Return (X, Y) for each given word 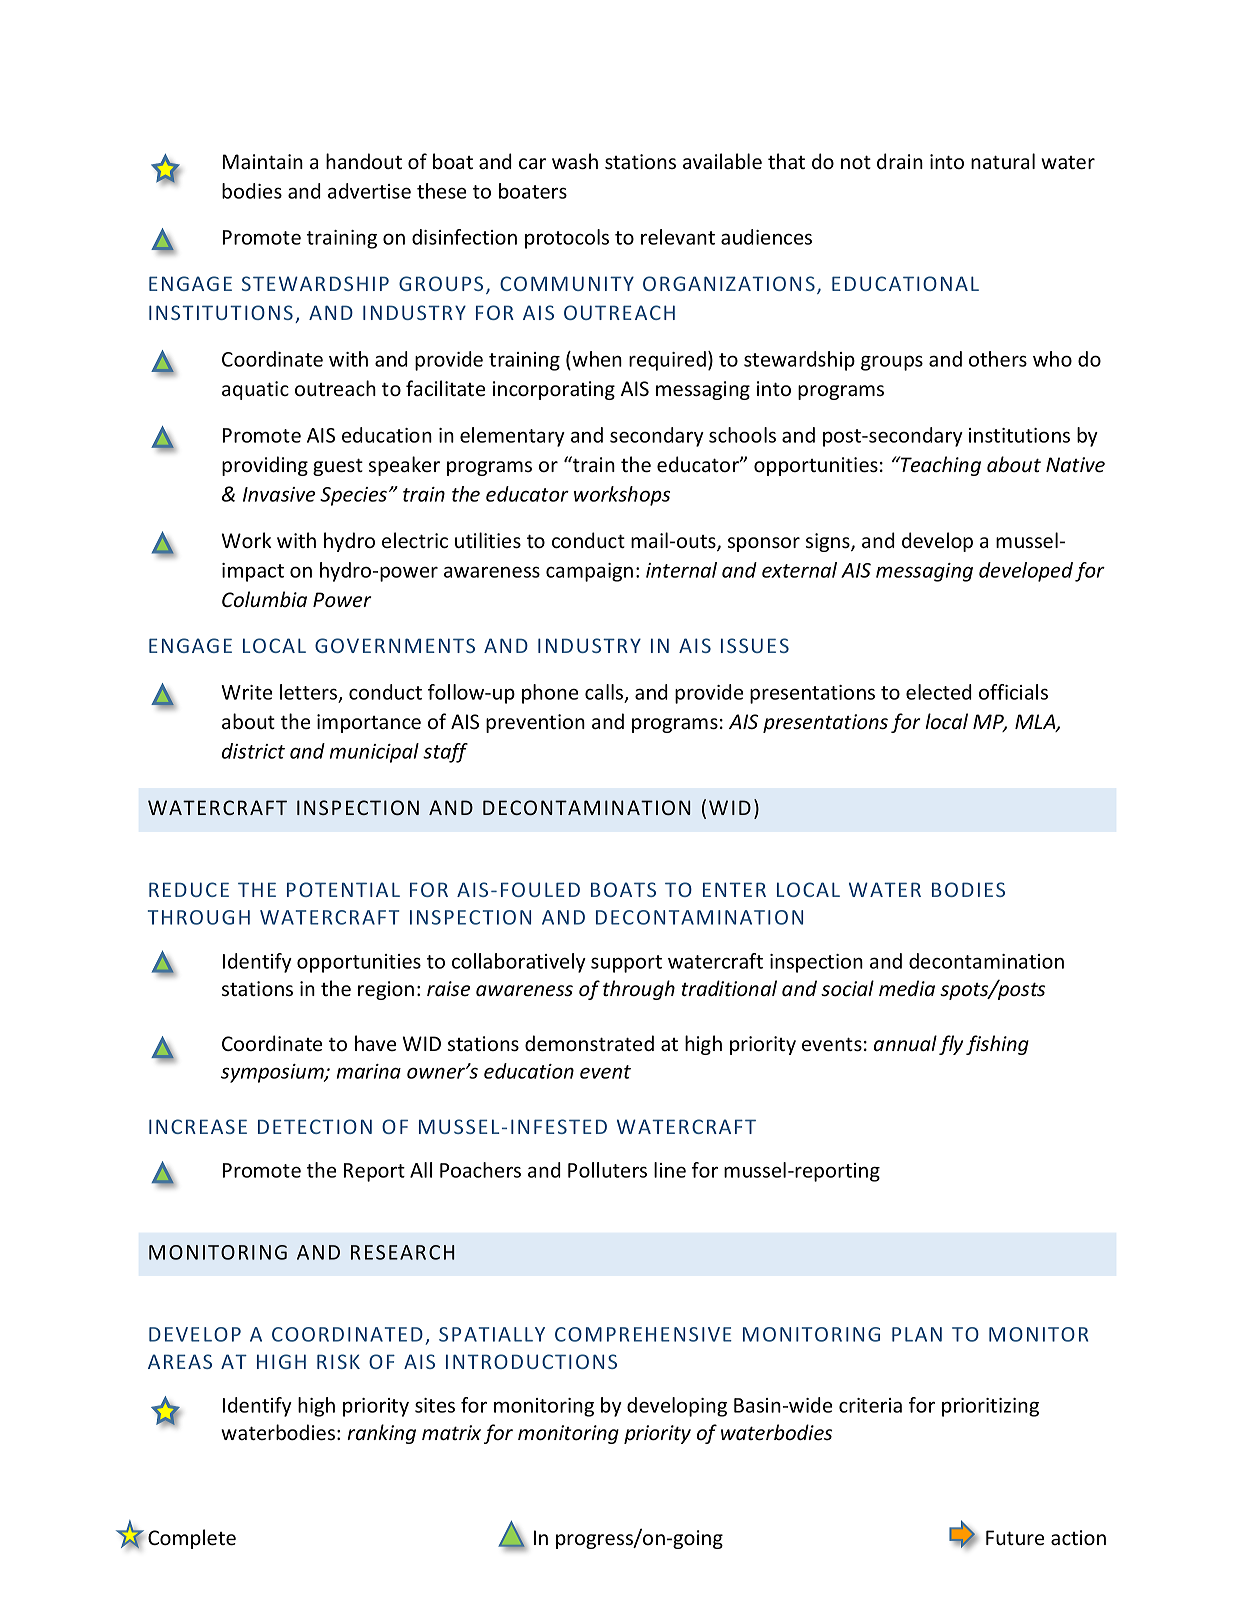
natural (1003, 161)
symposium (273, 1073)
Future (1015, 1537)
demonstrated (589, 1043)
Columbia (264, 599)
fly (951, 1045)
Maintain (263, 161)
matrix (451, 1432)
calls (605, 693)
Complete (192, 1539)
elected (939, 692)
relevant (678, 237)
